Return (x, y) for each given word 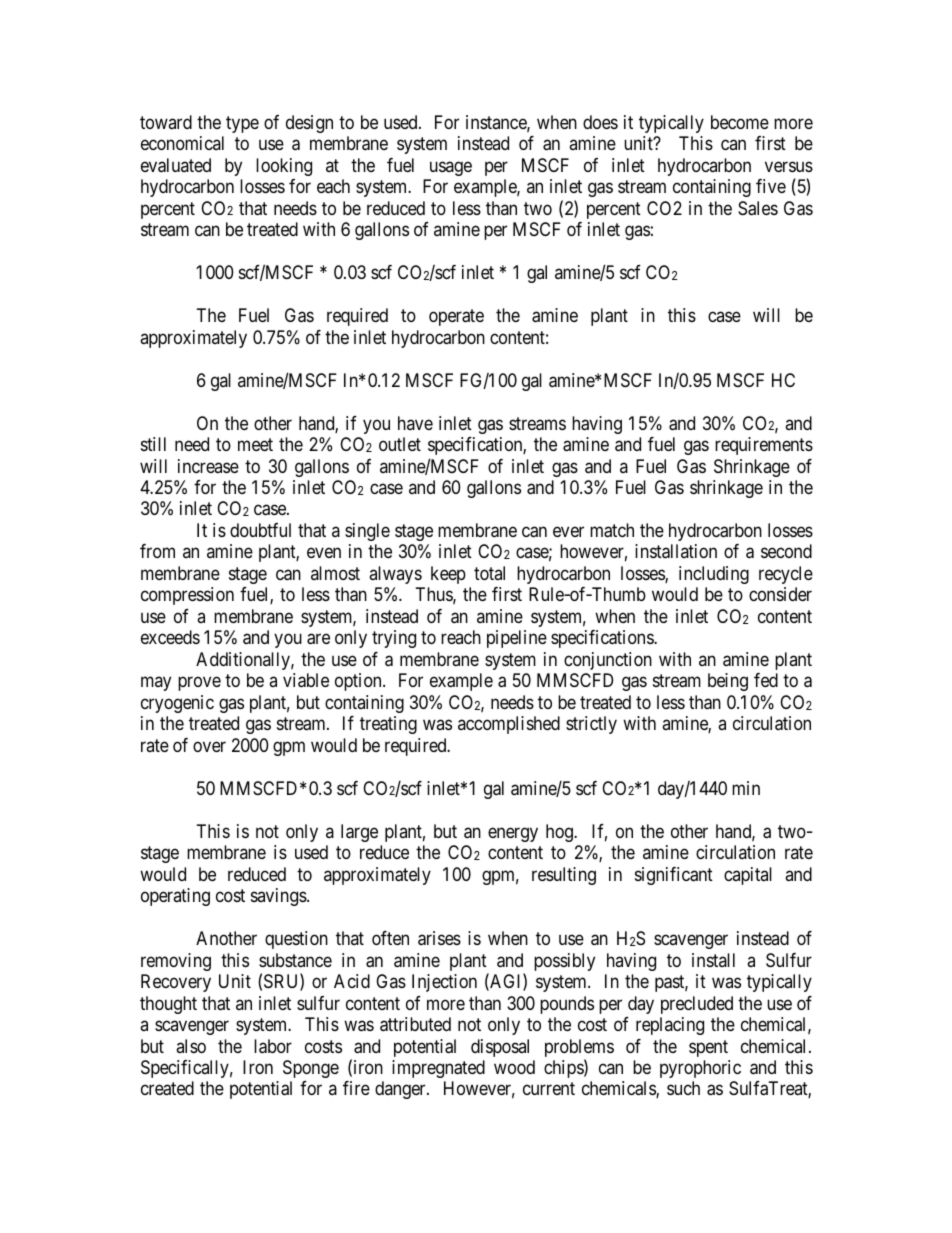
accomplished (509, 725)
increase (208, 466)
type (242, 124)
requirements (764, 446)
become (740, 122)
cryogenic (177, 704)
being (728, 682)
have (415, 423)
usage (451, 168)
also (191, 1046)
